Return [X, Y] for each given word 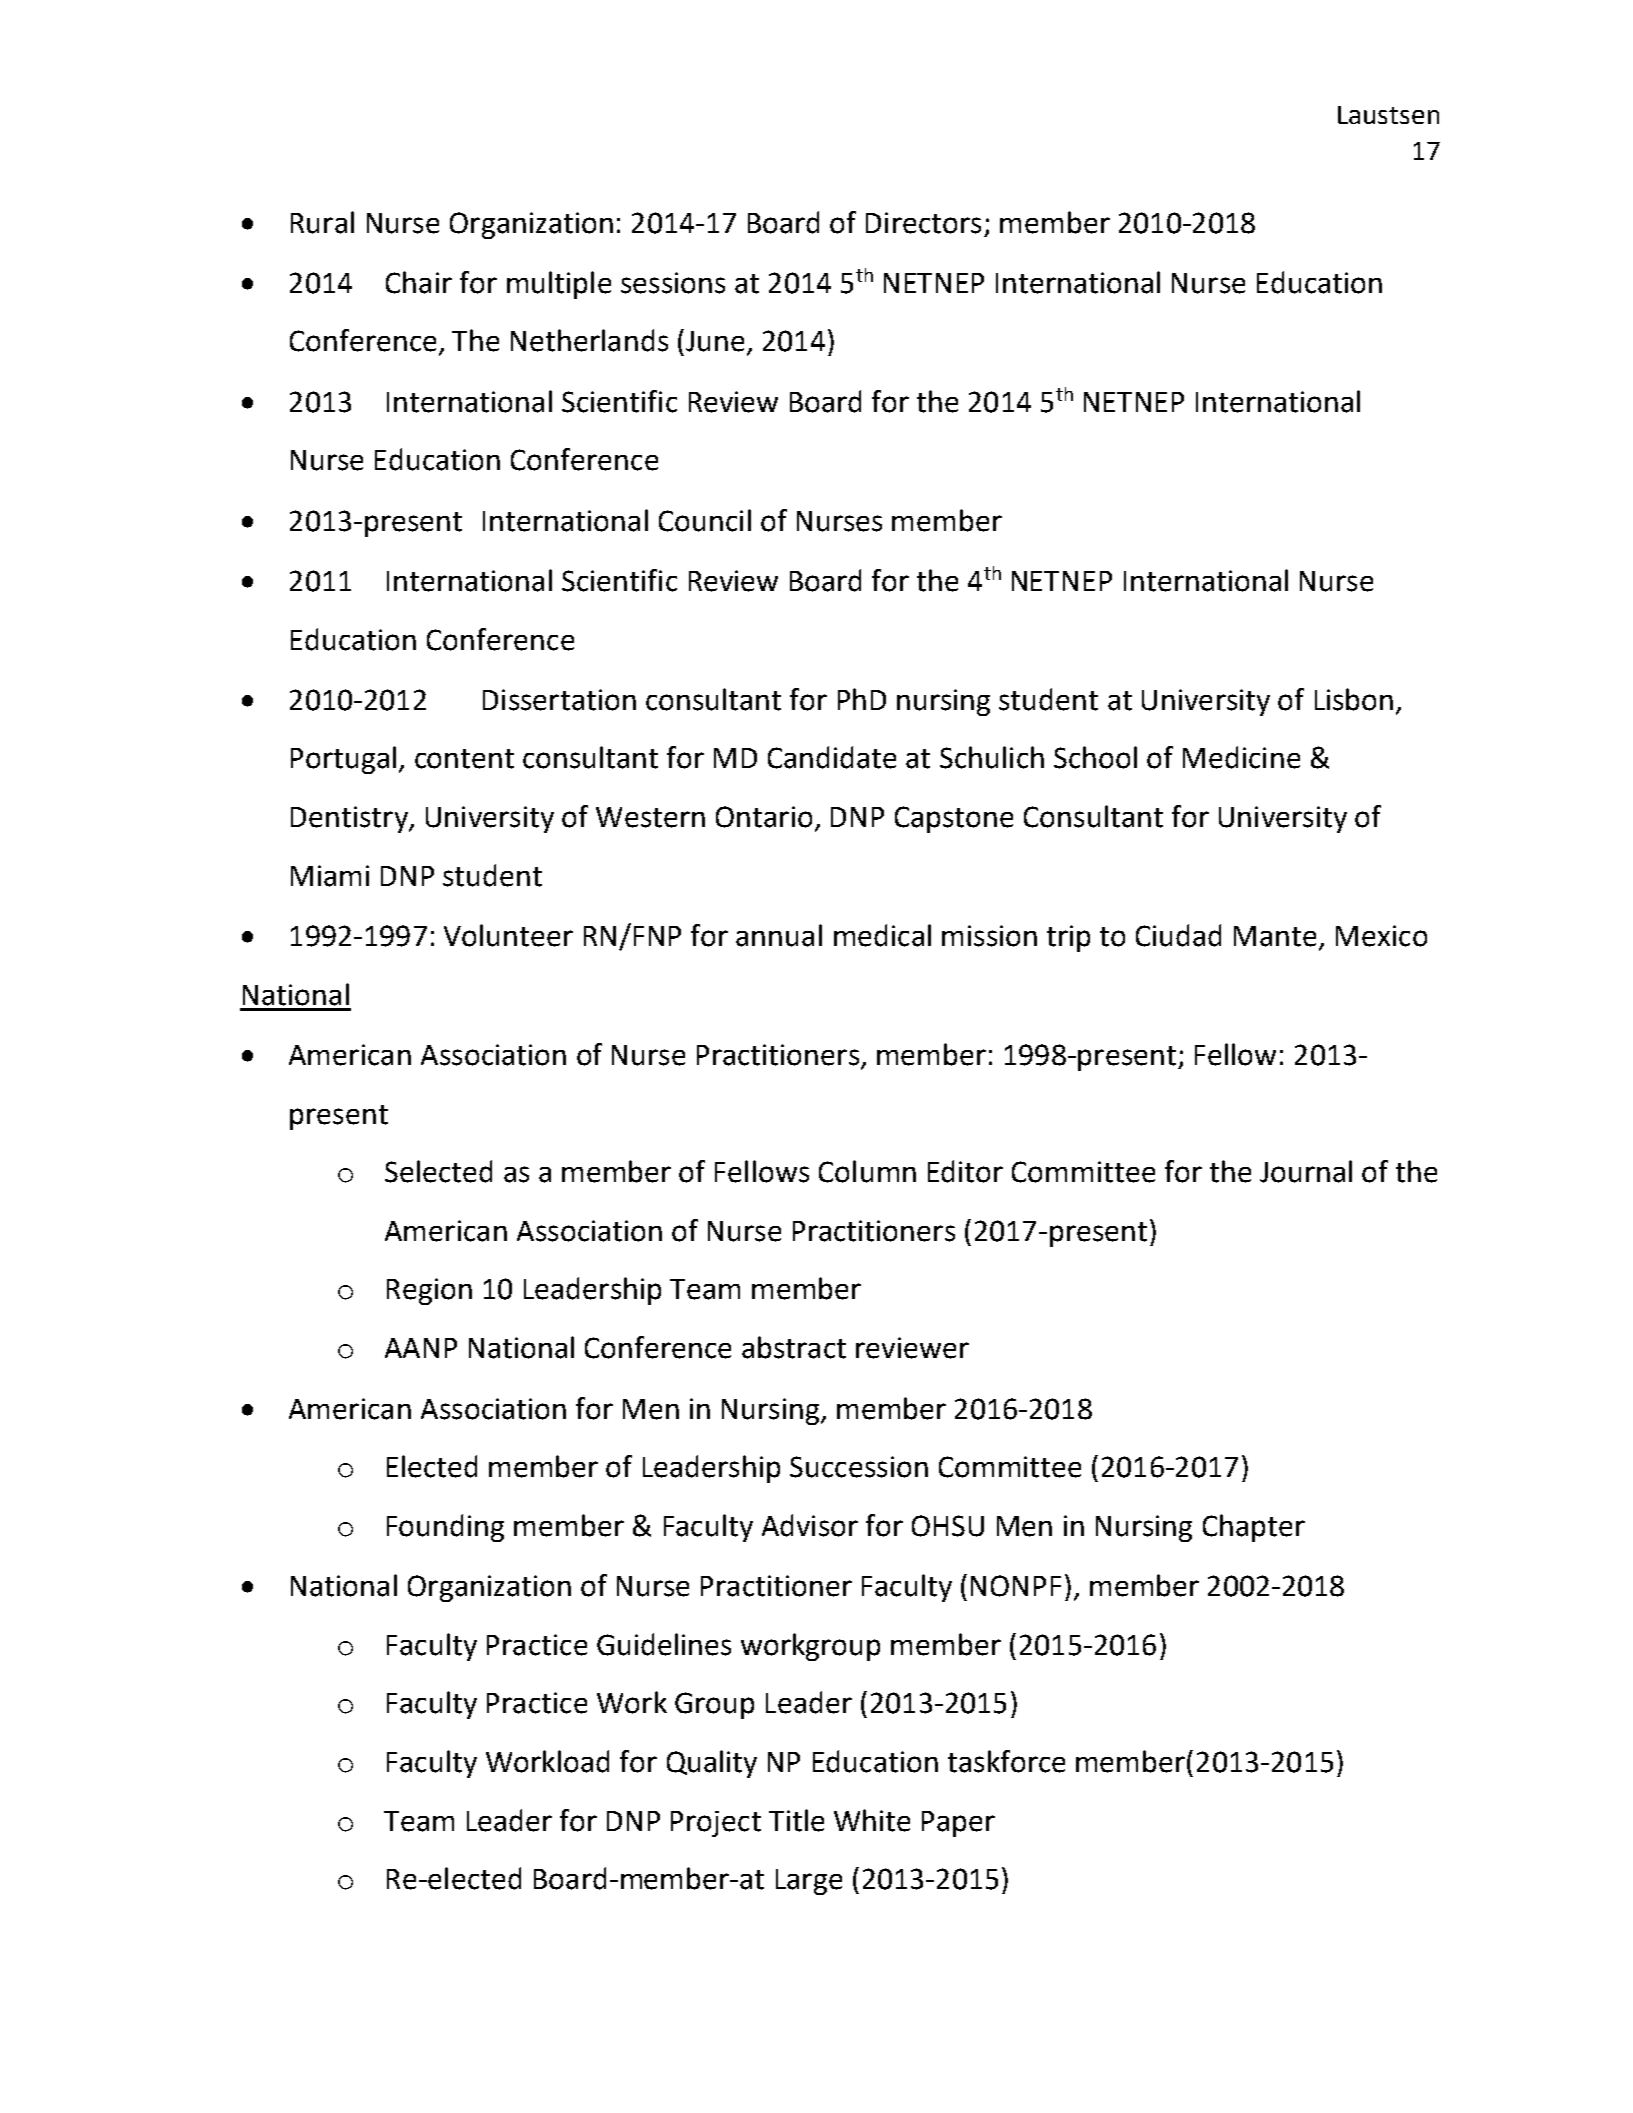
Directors [923, 223]
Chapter [1254, 1528]
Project [716, 1824]
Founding [445, 1528]
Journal [1306, 1171]
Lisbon [1354, 699]
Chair [419, 282]
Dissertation [559, 700]
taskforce [1006, 1761]
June [715, 341]
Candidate [832, 757]
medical [882, 935]
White [872, 1820]
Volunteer [508, 935]
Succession [859, 1467]
